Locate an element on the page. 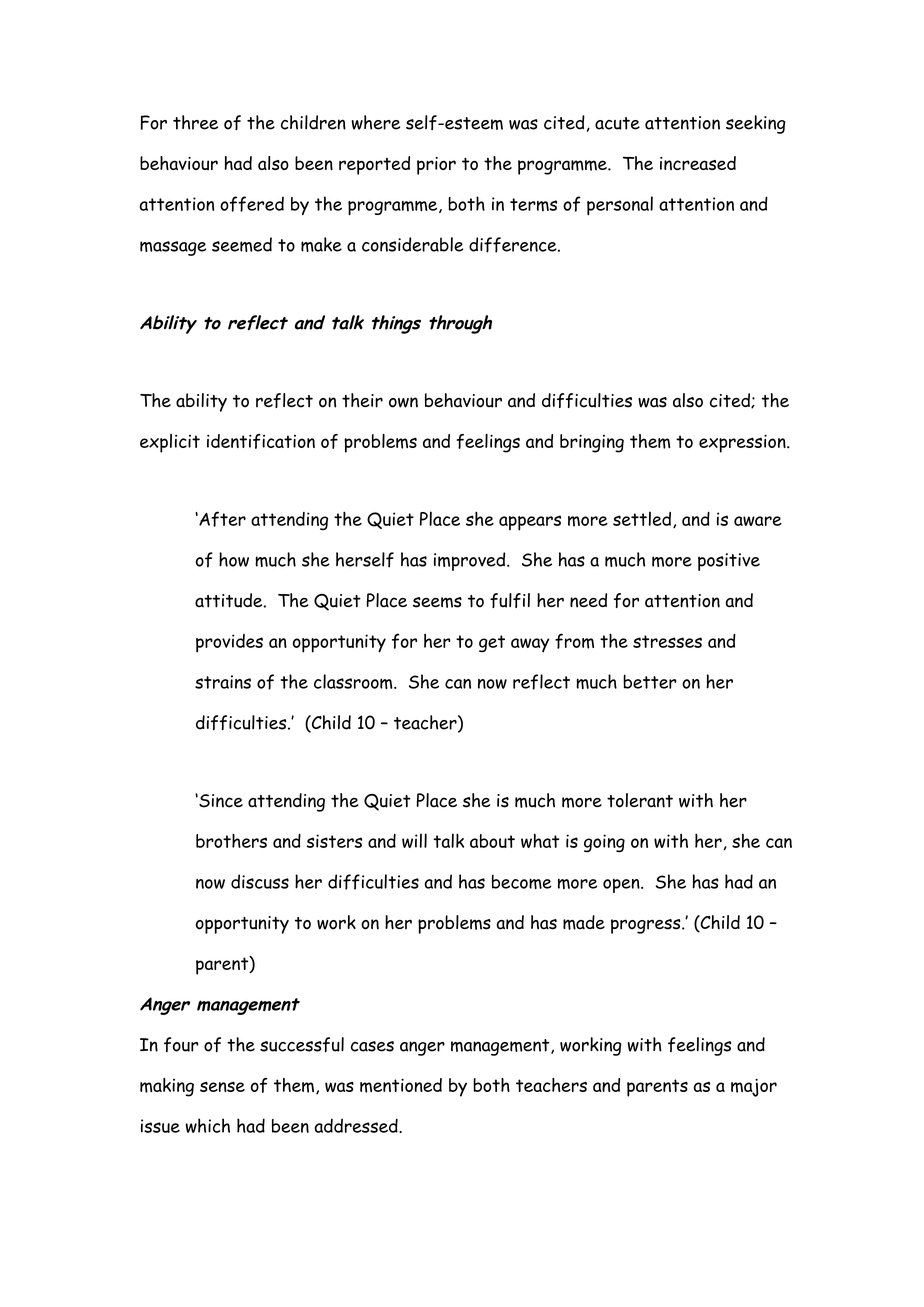 This page has width=924, height=1307. increased is located at coordinates (698, 163).
